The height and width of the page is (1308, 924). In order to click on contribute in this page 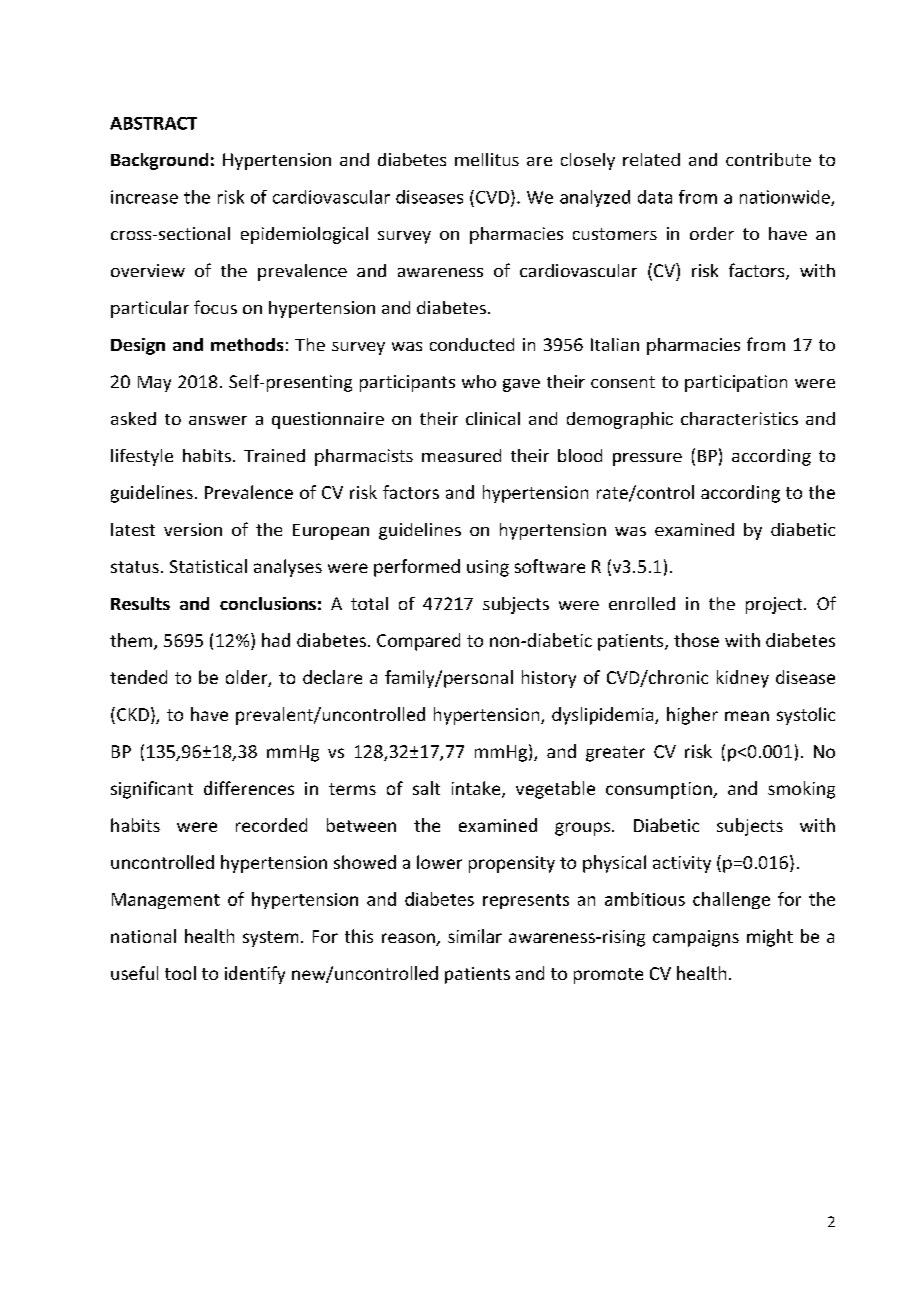, I will do `click(768, 159)`.
